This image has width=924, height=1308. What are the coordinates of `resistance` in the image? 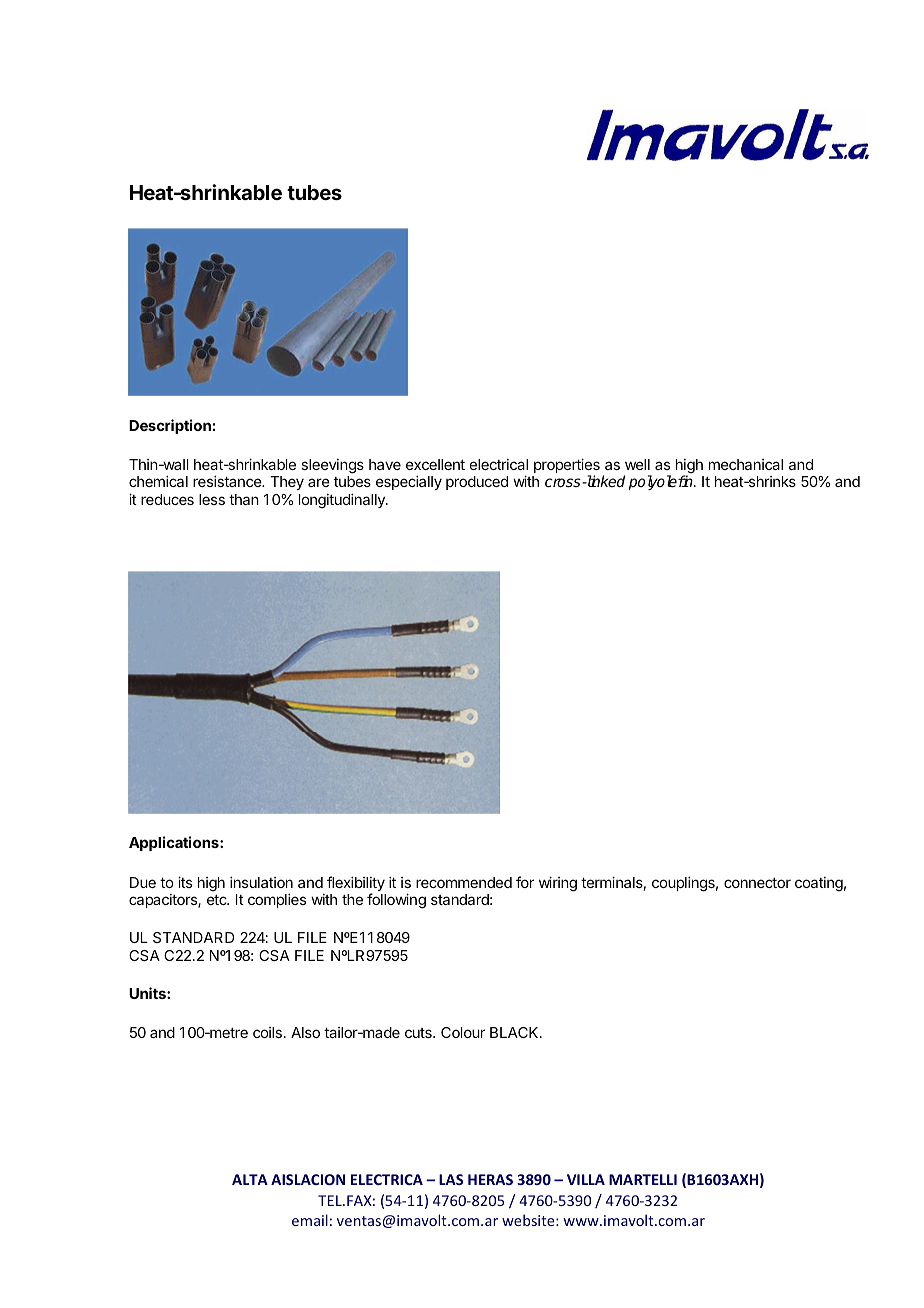 It's located at (228, 481).
